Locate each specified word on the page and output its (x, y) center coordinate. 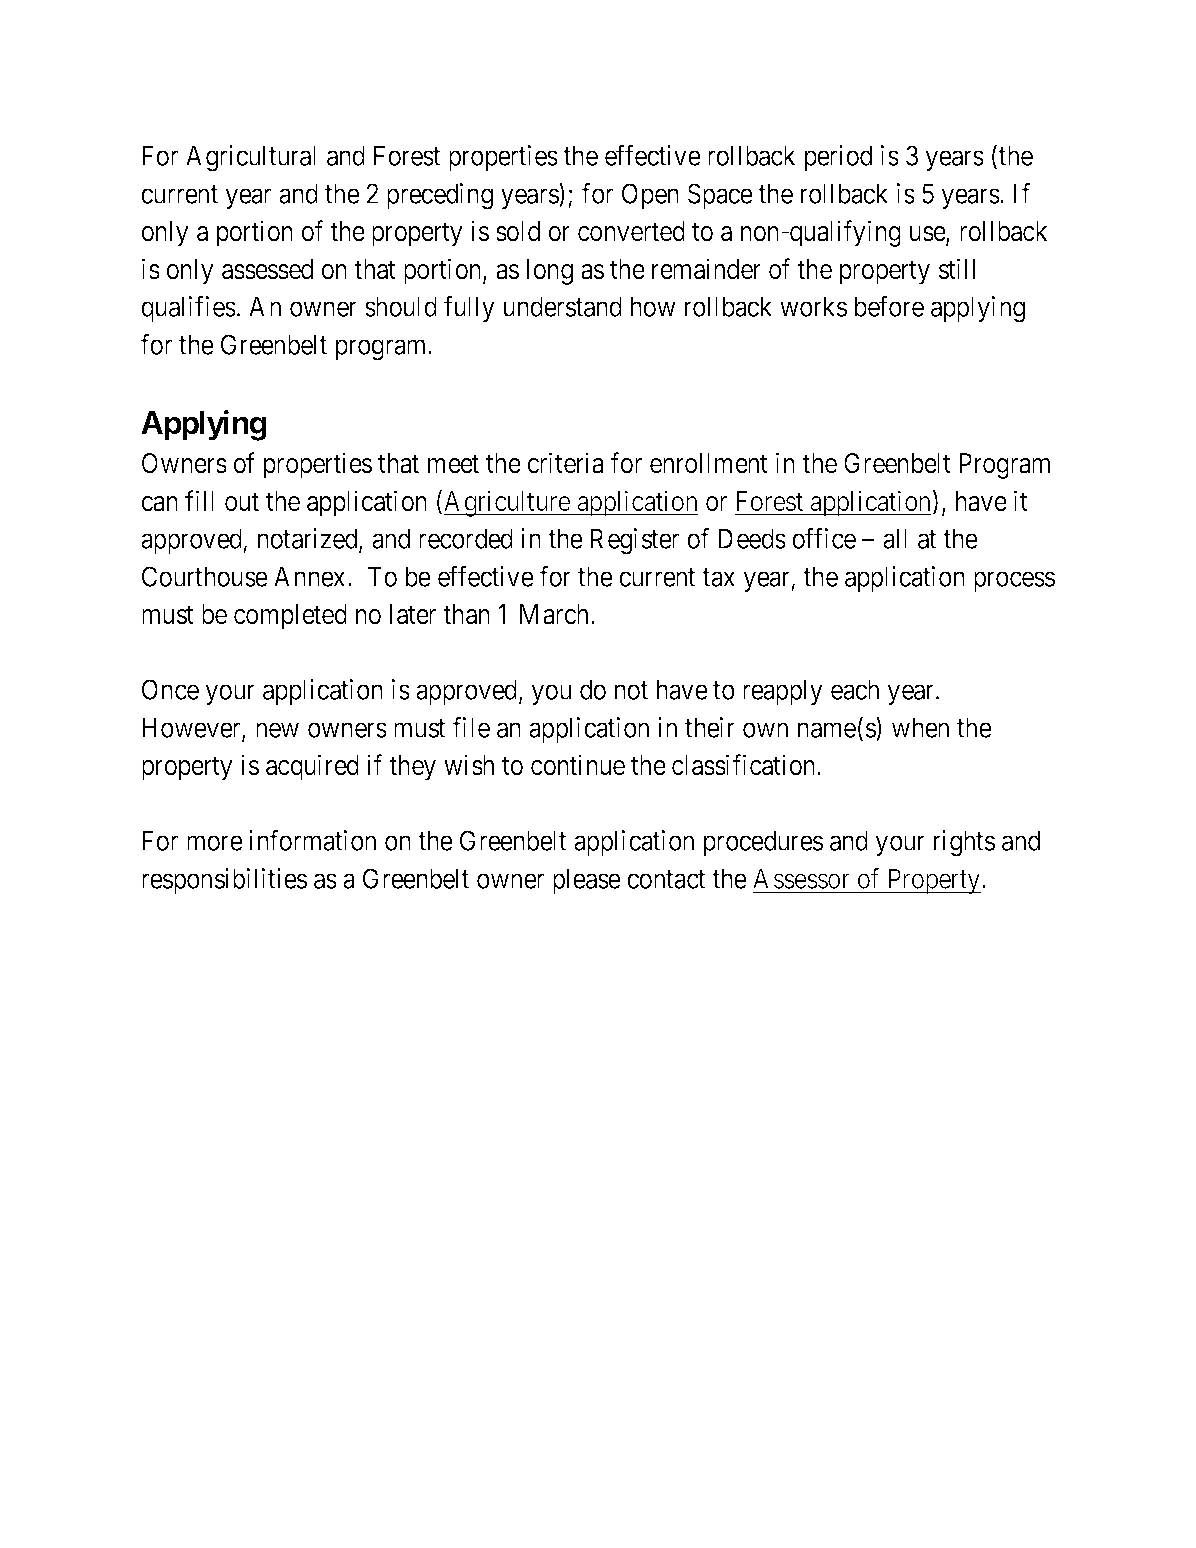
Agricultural (251, 158)
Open (650, 196)
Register (634, 541)
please (587, 881)
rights (964, 843)
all (895, 538)
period (838, 158)
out (242, 502)
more (215, 843)
